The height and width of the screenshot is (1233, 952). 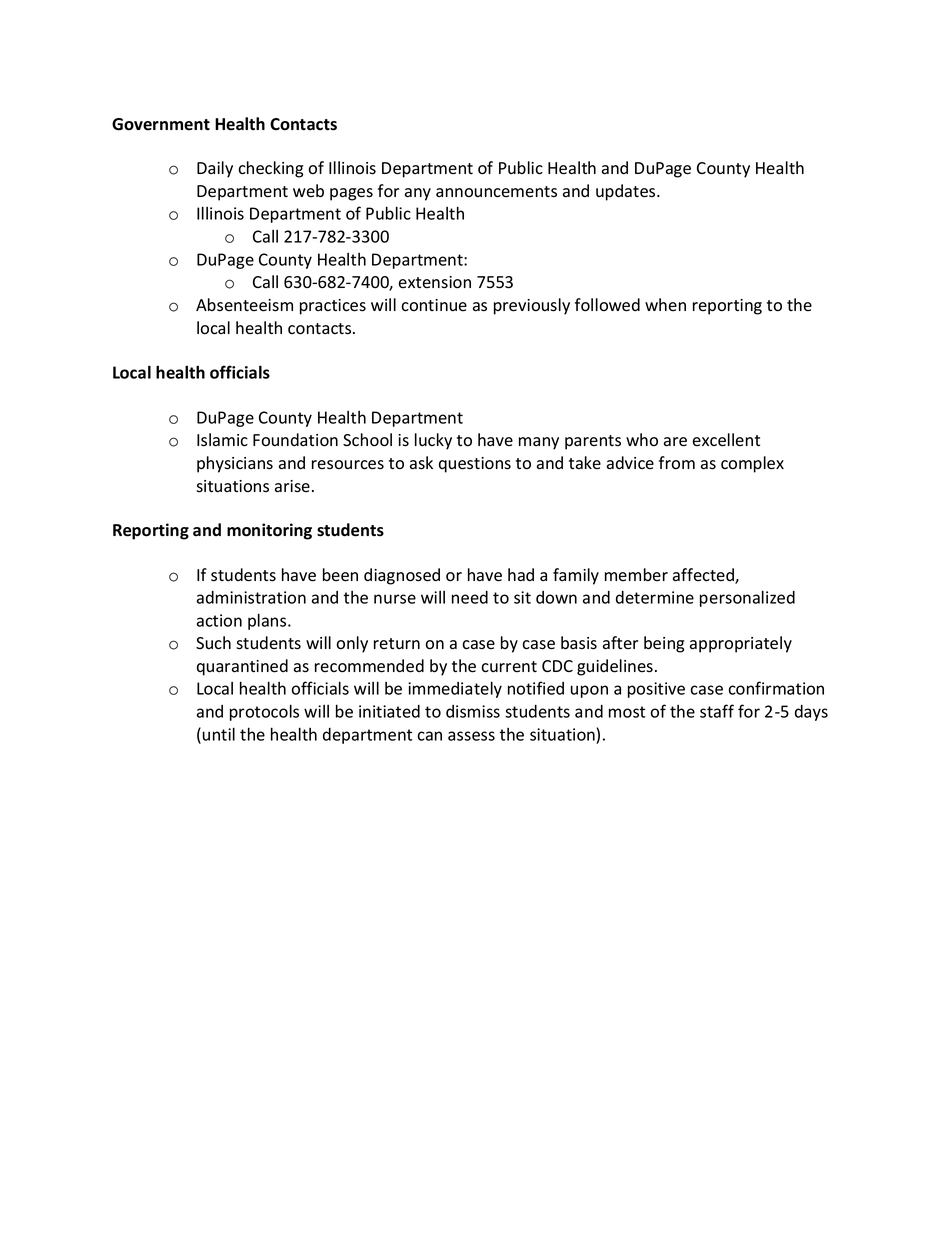 What do you see at coordinates (521, 575) in the screenshot?
I see `had` at bounding box center [521, 575].
